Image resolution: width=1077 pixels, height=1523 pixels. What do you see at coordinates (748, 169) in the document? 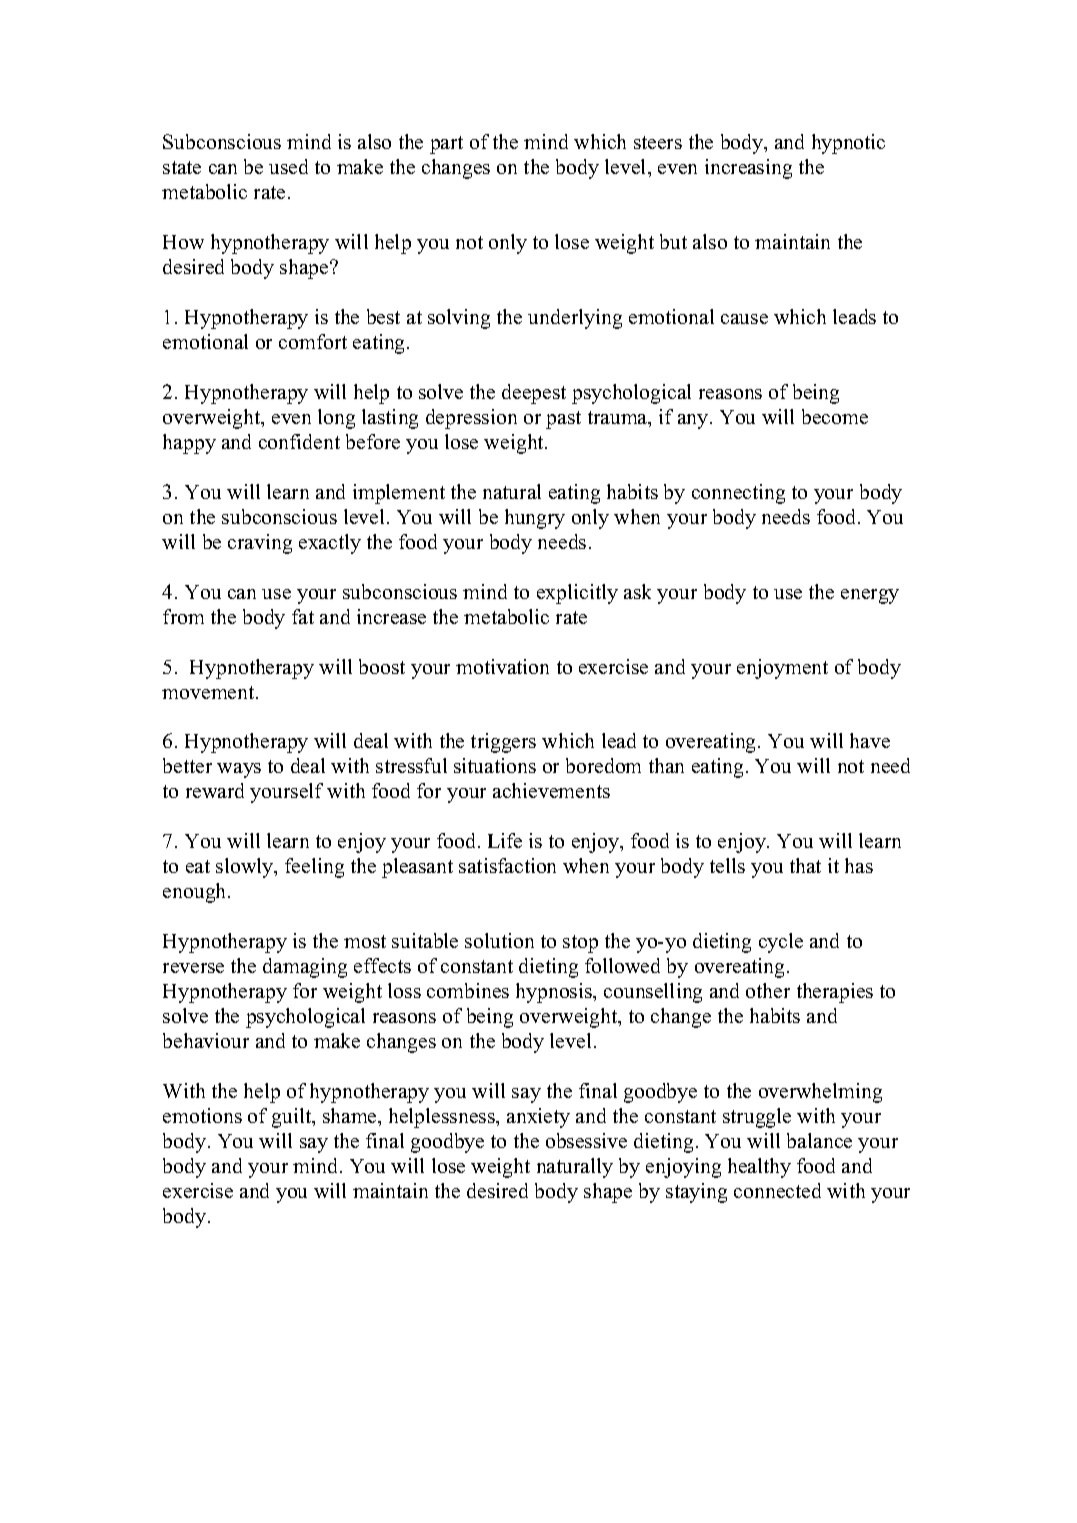
I see `increasing` at bounding box center [748, 169].
